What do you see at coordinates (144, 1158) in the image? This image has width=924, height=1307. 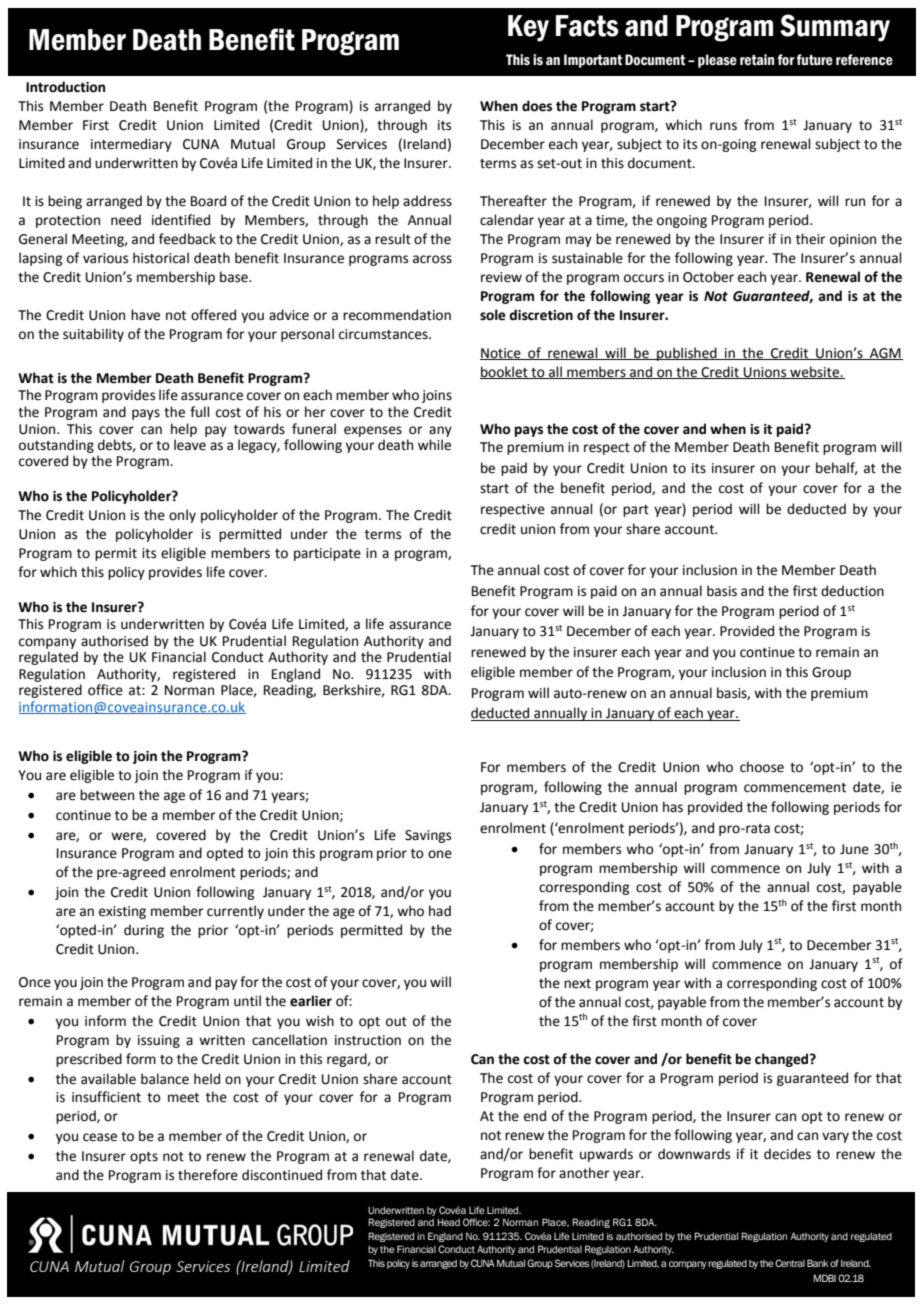 I see `opts` at bounding box center [144, 1158].
